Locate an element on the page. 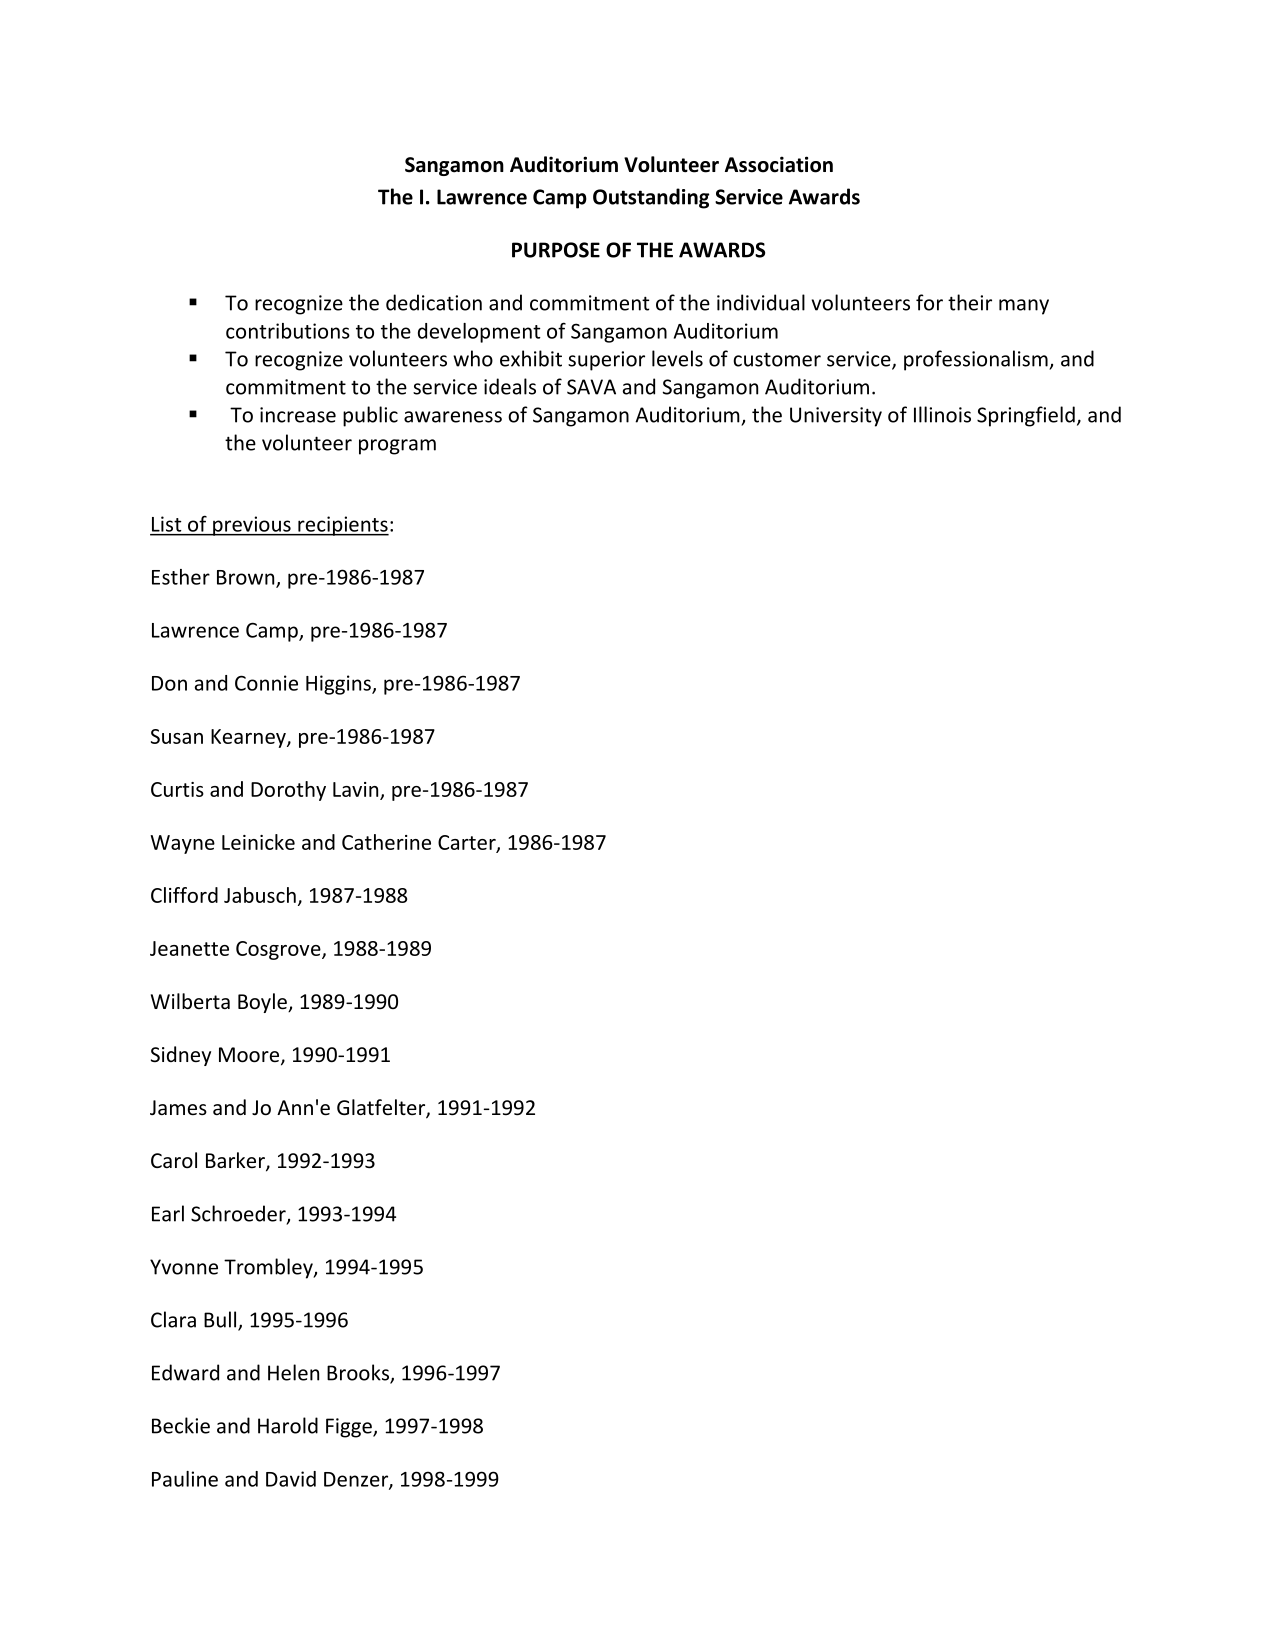 This page has height=1652, width=1276. Schroeder is located at coordinates (239, 1214).
